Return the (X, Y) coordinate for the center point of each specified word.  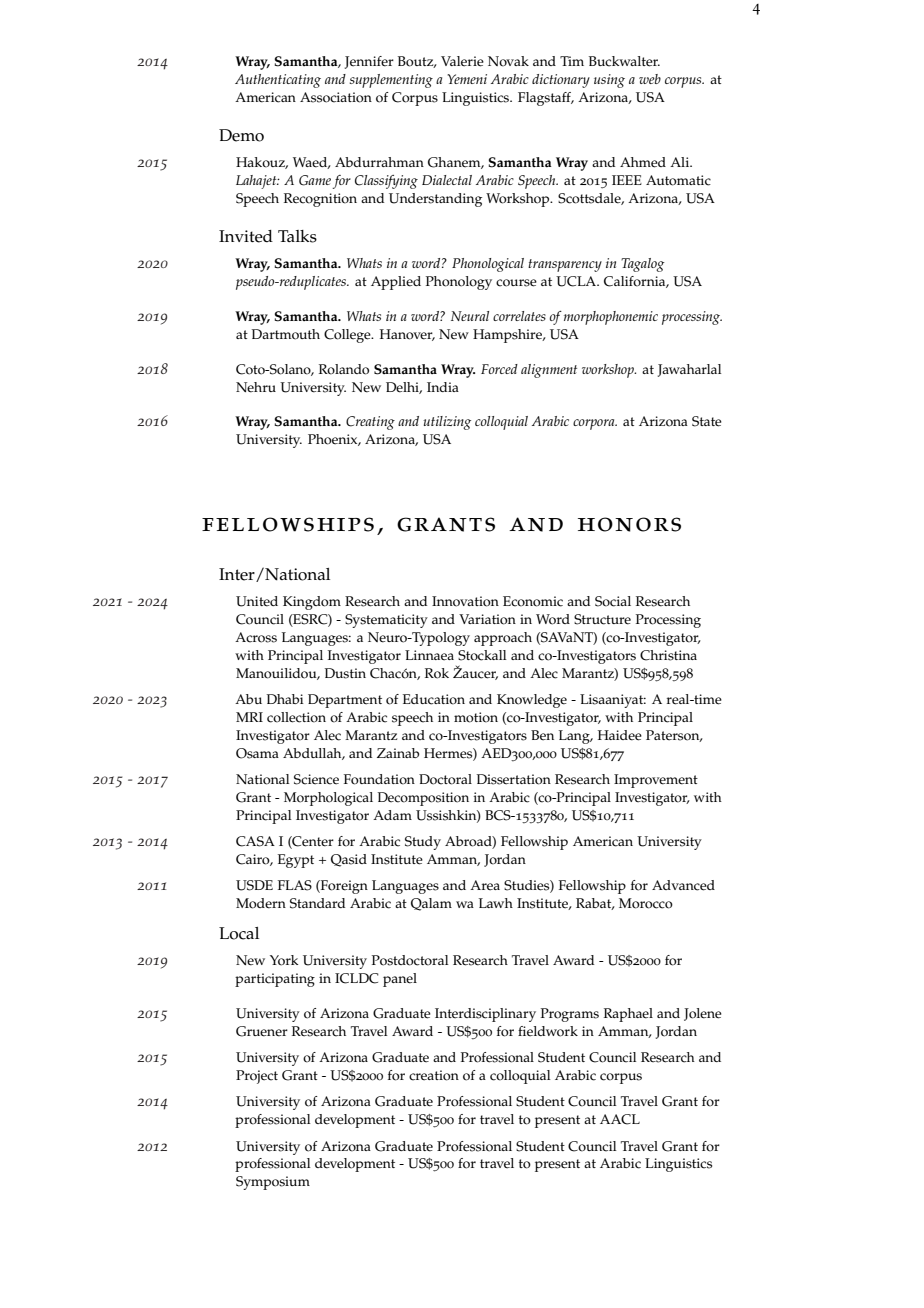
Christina (668, 655)
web (650, 79)
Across (256, 637)
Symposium (273, 1183)
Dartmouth (286, 334)
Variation (487, 619)
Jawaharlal (689, 370)
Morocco (646, 903)
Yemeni (467, 79)
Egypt (296, 861)
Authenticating (278, 81)
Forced (499, 369)
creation (434, 1075)
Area (485, 885)
